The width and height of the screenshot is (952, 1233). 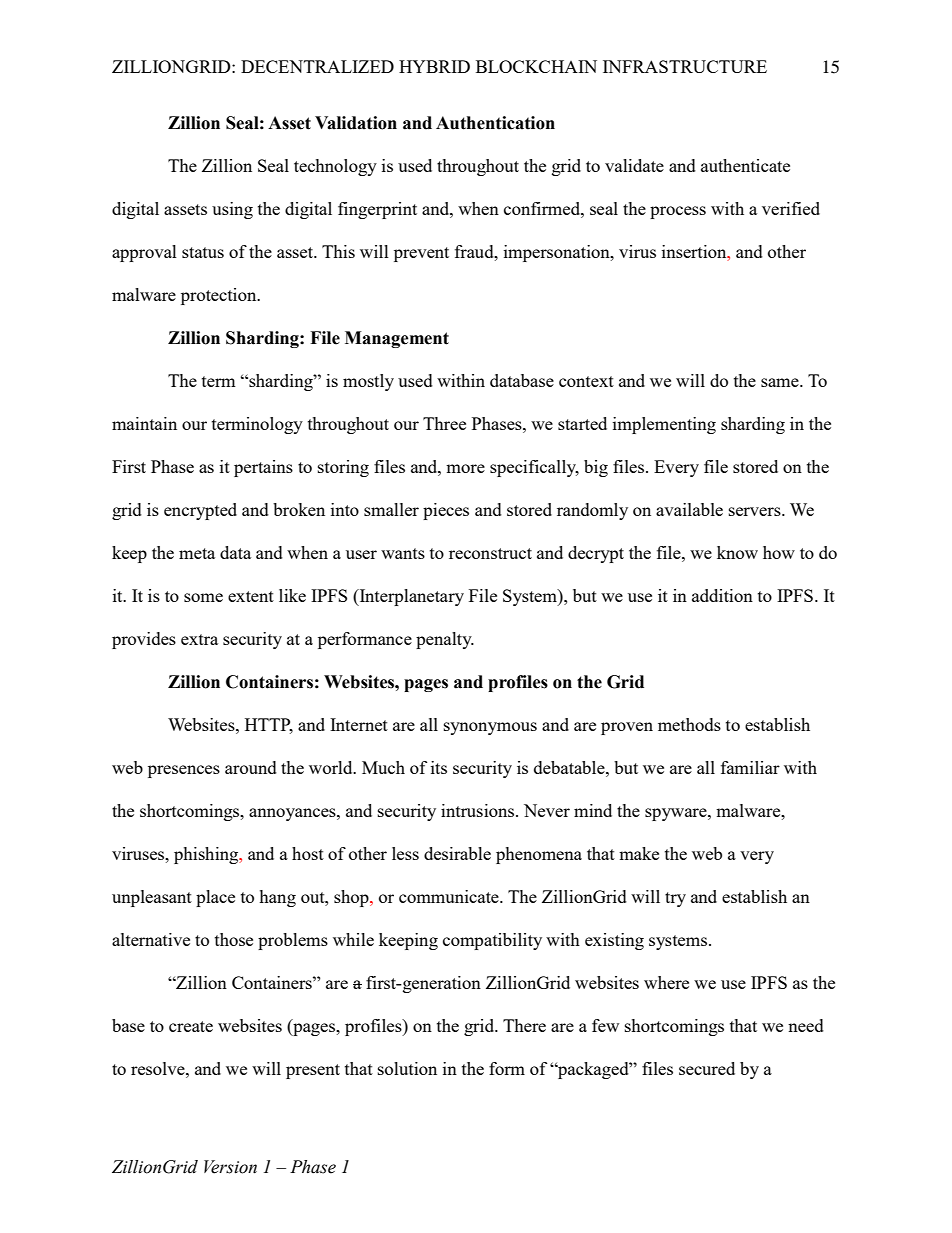 I want to click on place, so click(x=215, y=898).
